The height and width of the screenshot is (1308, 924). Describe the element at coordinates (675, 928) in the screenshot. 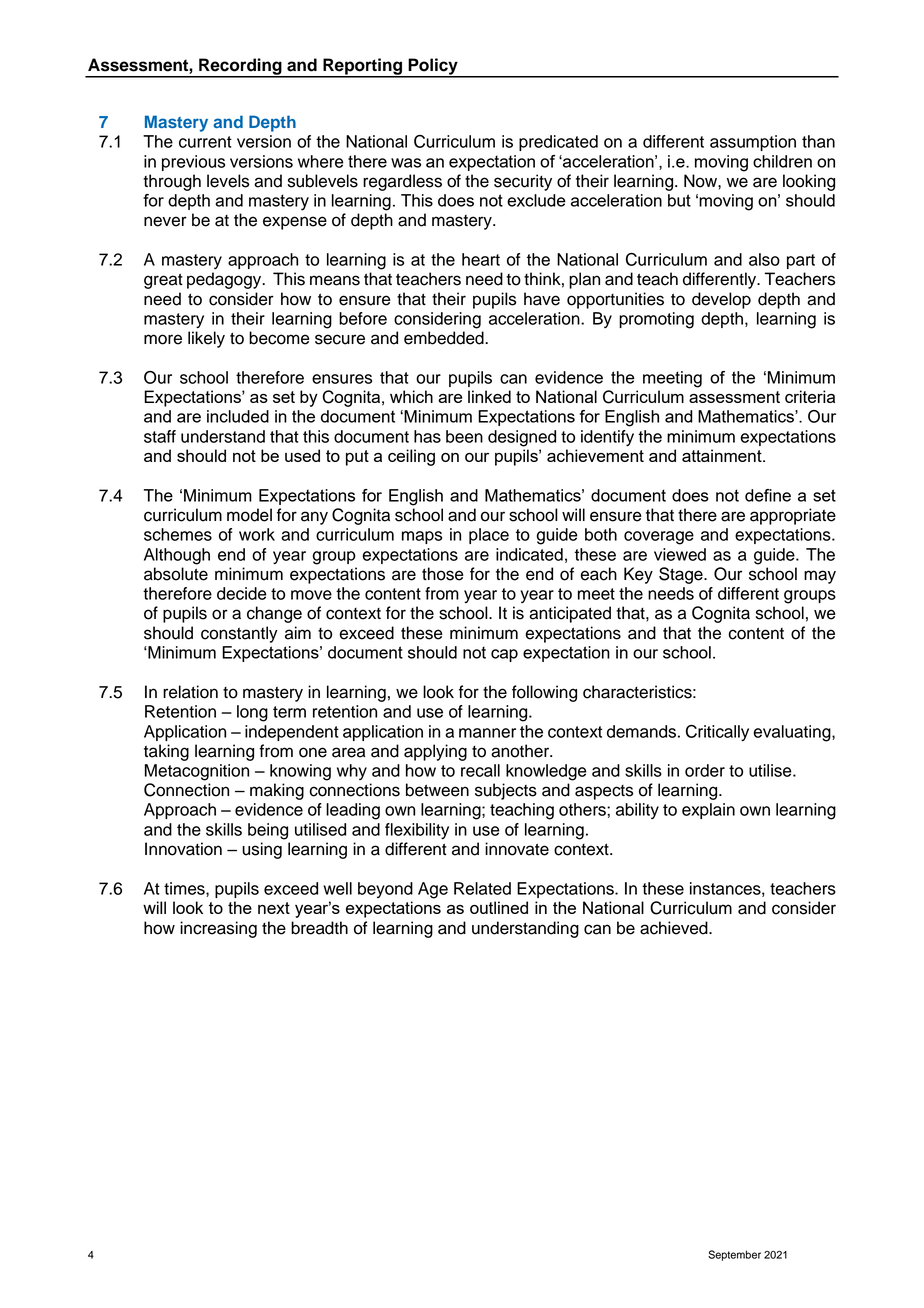

I see `achieved` at that location.
